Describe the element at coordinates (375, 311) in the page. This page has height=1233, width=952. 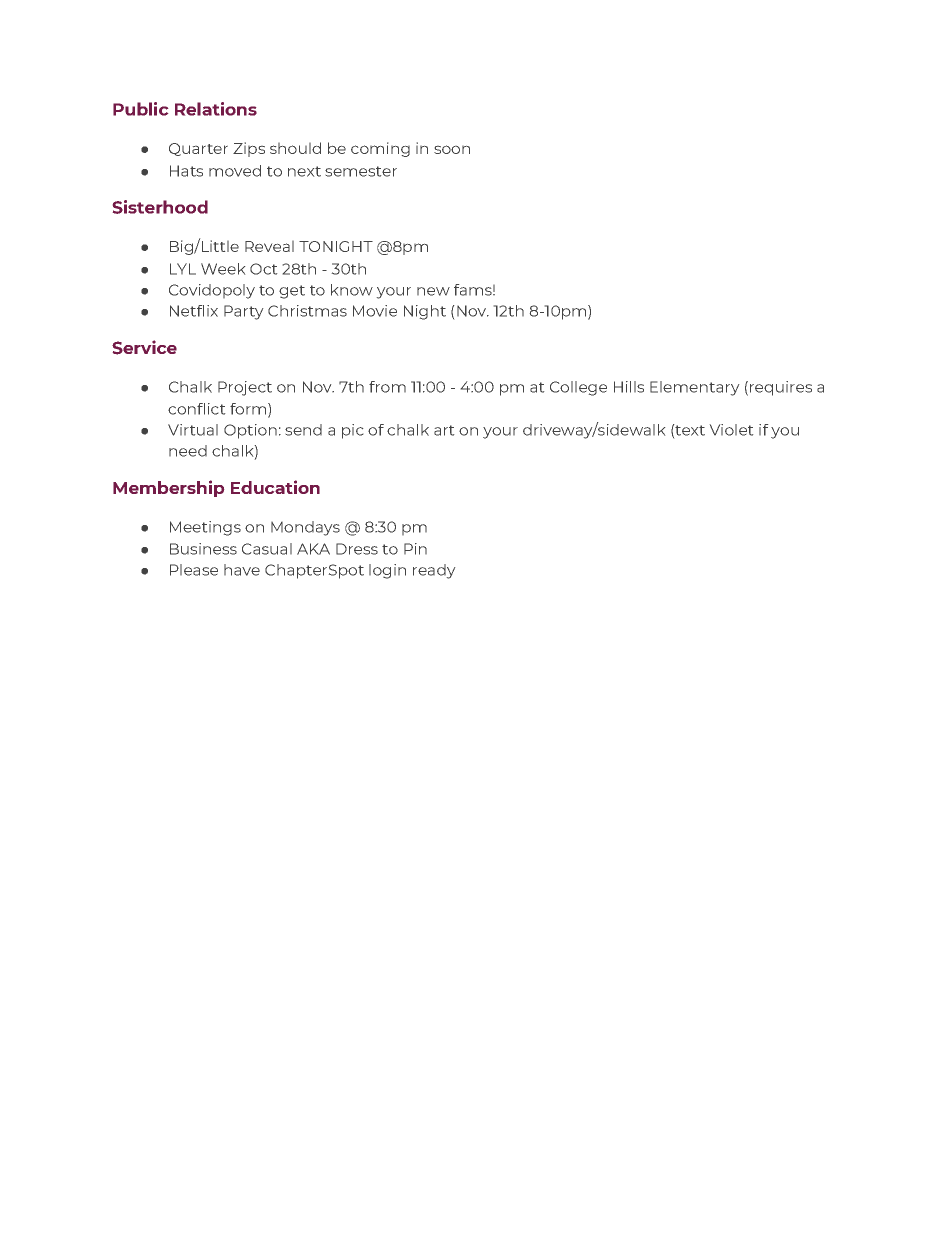
I see `Movie` at that location.
